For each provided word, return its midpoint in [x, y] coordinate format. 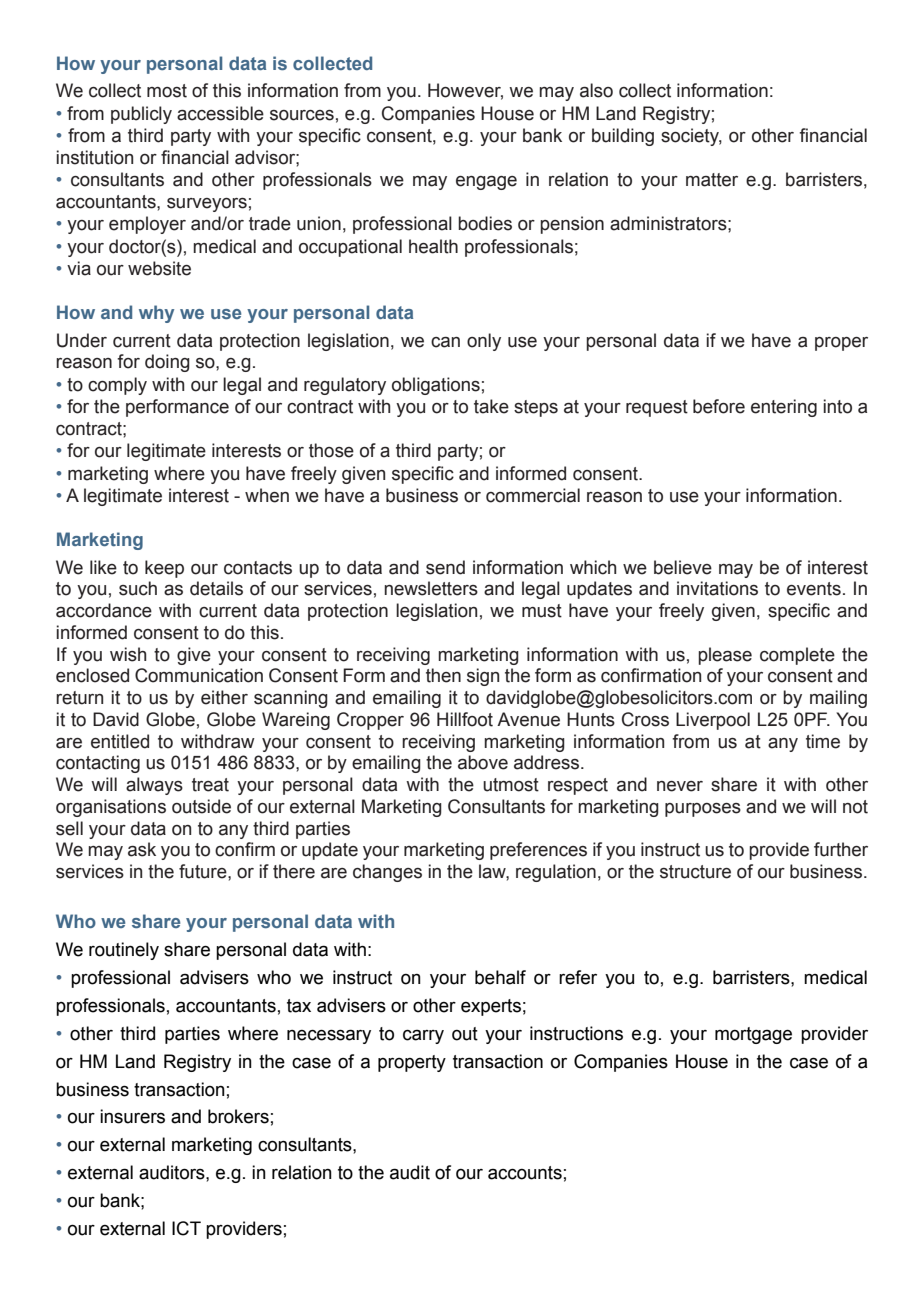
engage [486, 183]
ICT [186, 1228]
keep [164, 569]
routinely [124, 951]
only [484, 342]
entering [784, 408]
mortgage [753, 1035]
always [154, 786]
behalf [500, 977]
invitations [717, 588]
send [445, 567]
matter [712, 180]
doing [167, 363]
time [823, 741]
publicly [141, 115]
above [483, 762]
